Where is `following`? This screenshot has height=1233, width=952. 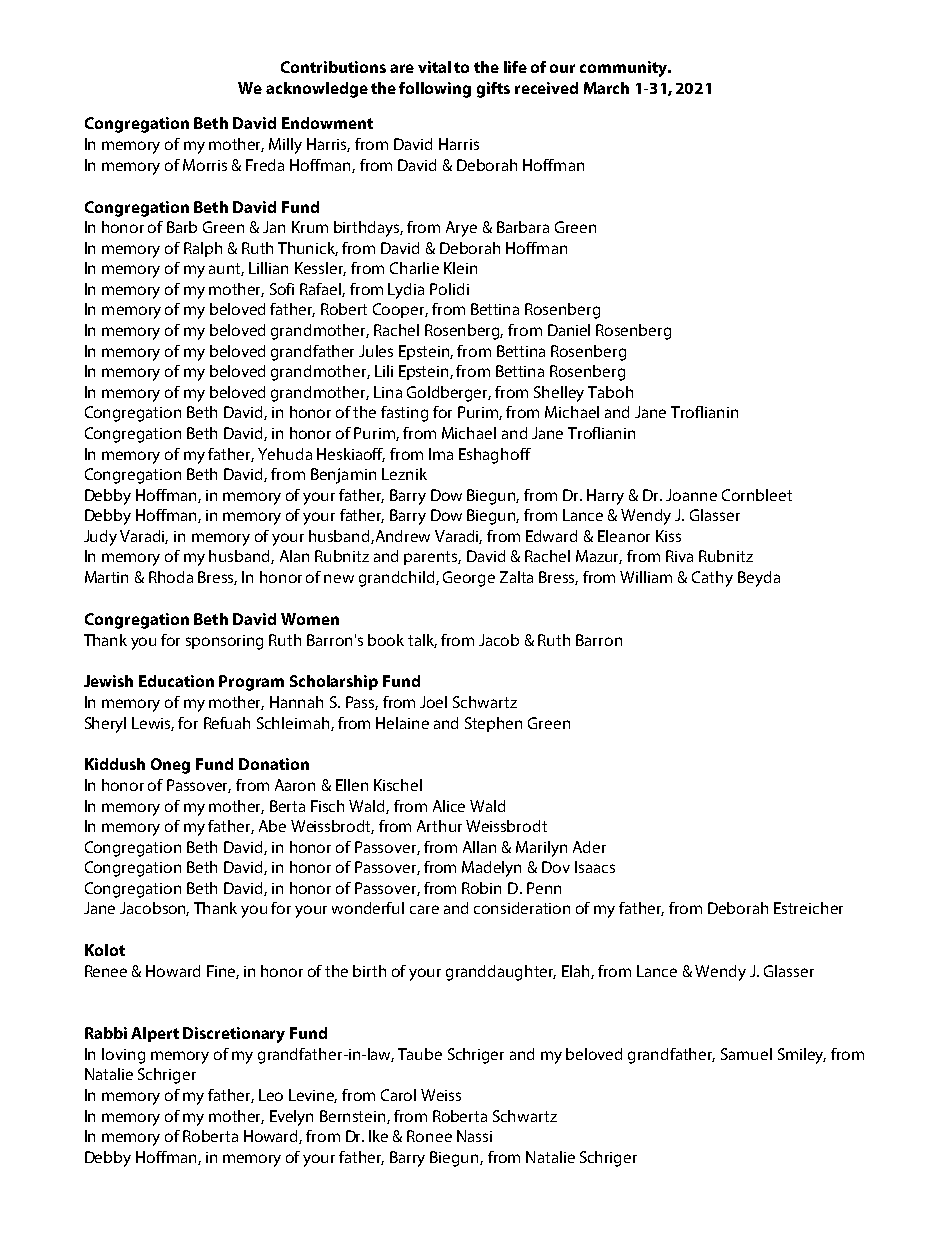
following is located at coordinates (435, 90).
